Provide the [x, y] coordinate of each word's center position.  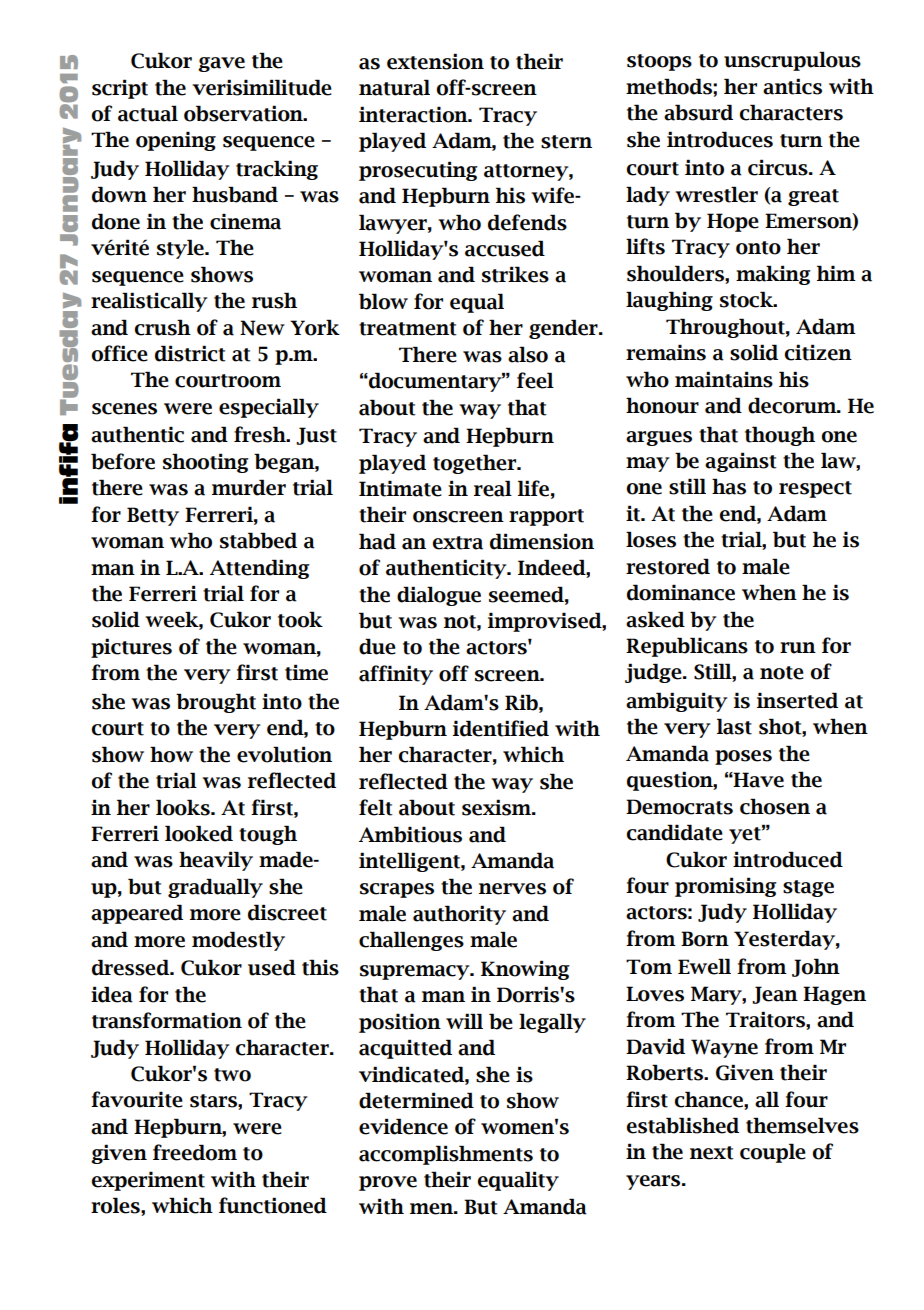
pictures [131, 648]
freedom [195, 1152]
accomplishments [446, 1155]
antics [792, 86]
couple [773, 1153]
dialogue [439, 596]
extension [435, 61]
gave [221, 64]
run [798, 648]
